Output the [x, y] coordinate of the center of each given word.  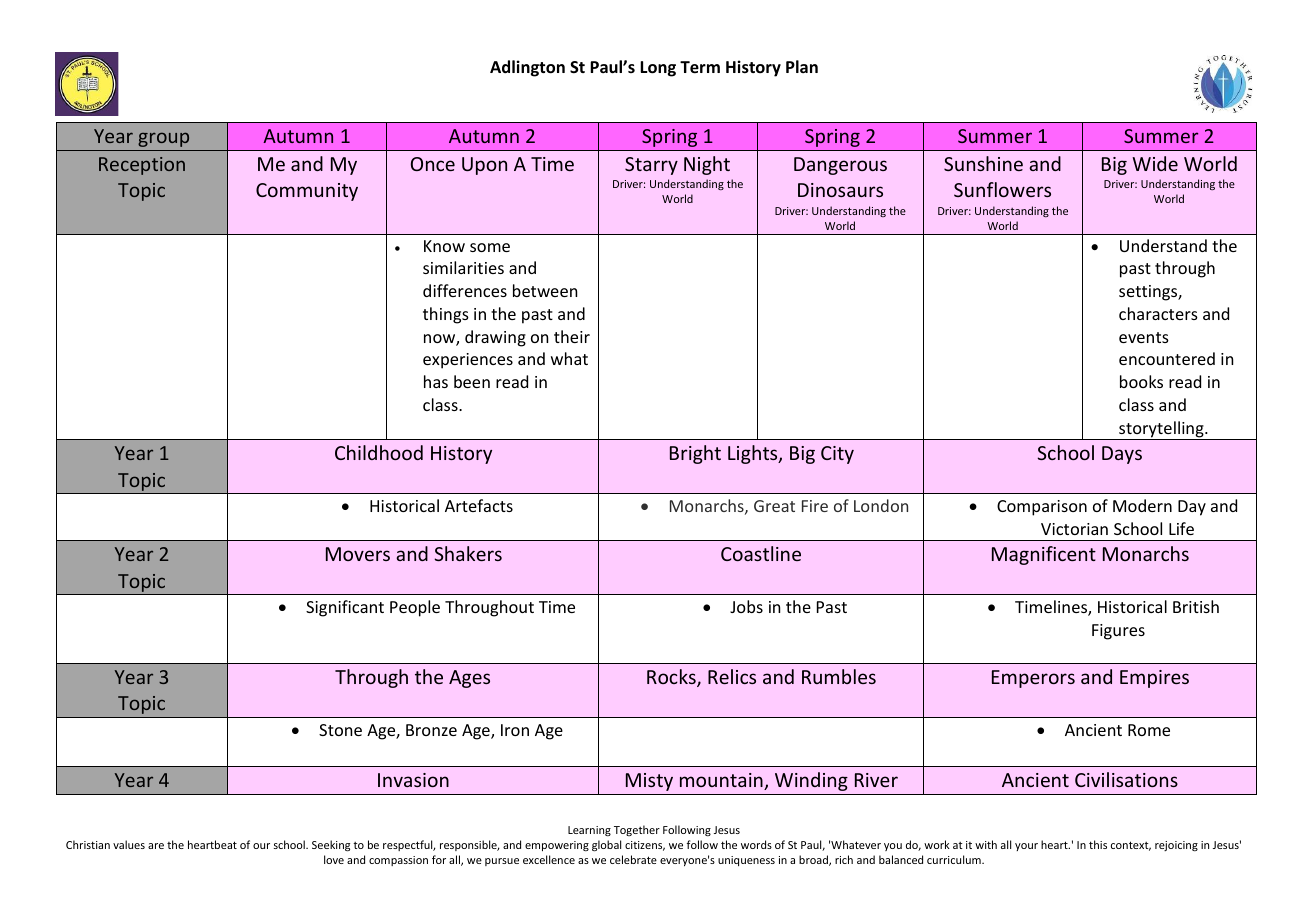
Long [658, 69]
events [1144, 337]
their [572, 336]
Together [637, 830]
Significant [345, 608]
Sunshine [983, 163]
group [163, 139]
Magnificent [1044, 555]
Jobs [746, 606]
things [446, 315]
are [156, 846]
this [1098, 844]
